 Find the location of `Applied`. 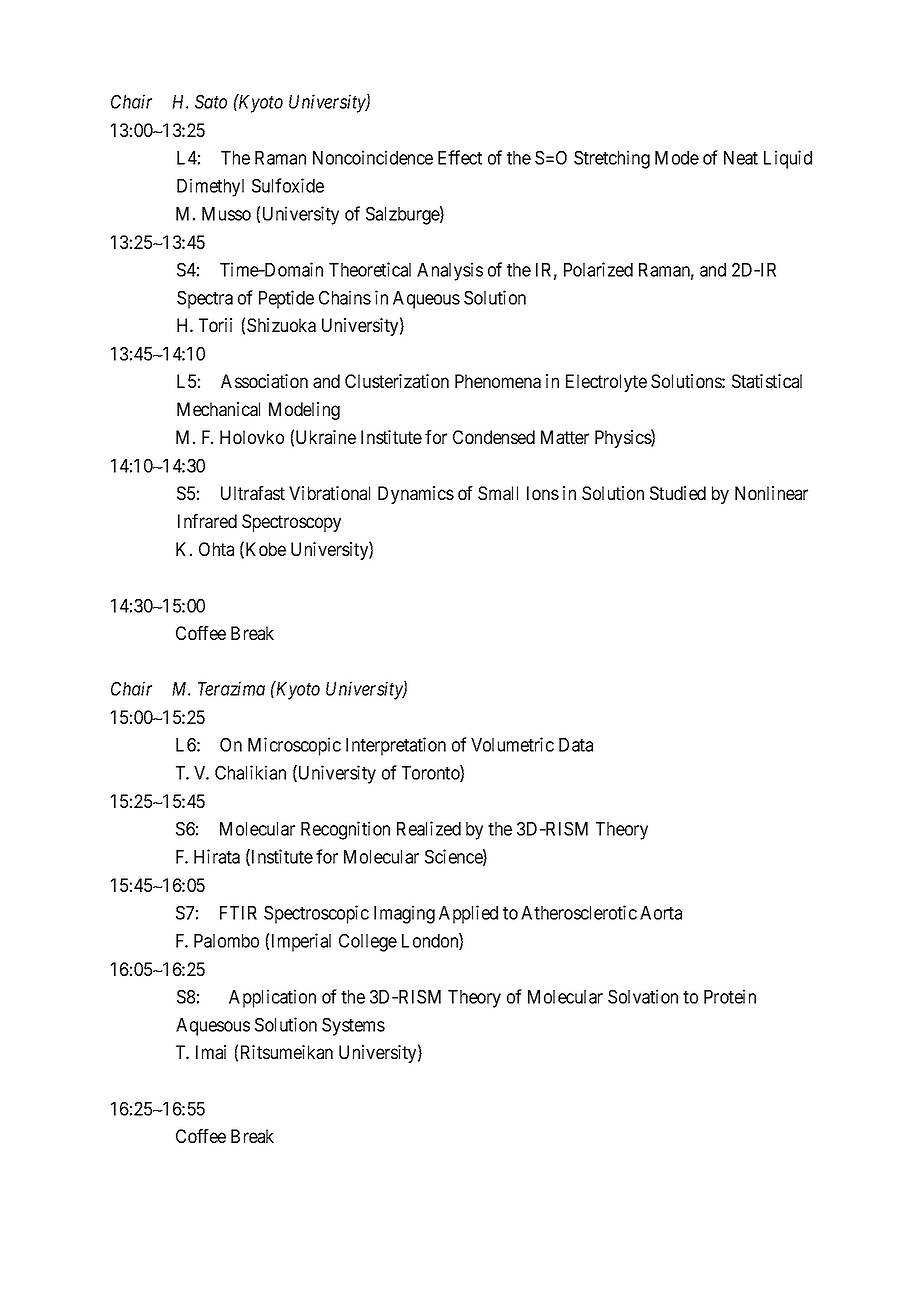

Applied is located at coordinates (468, 914).
